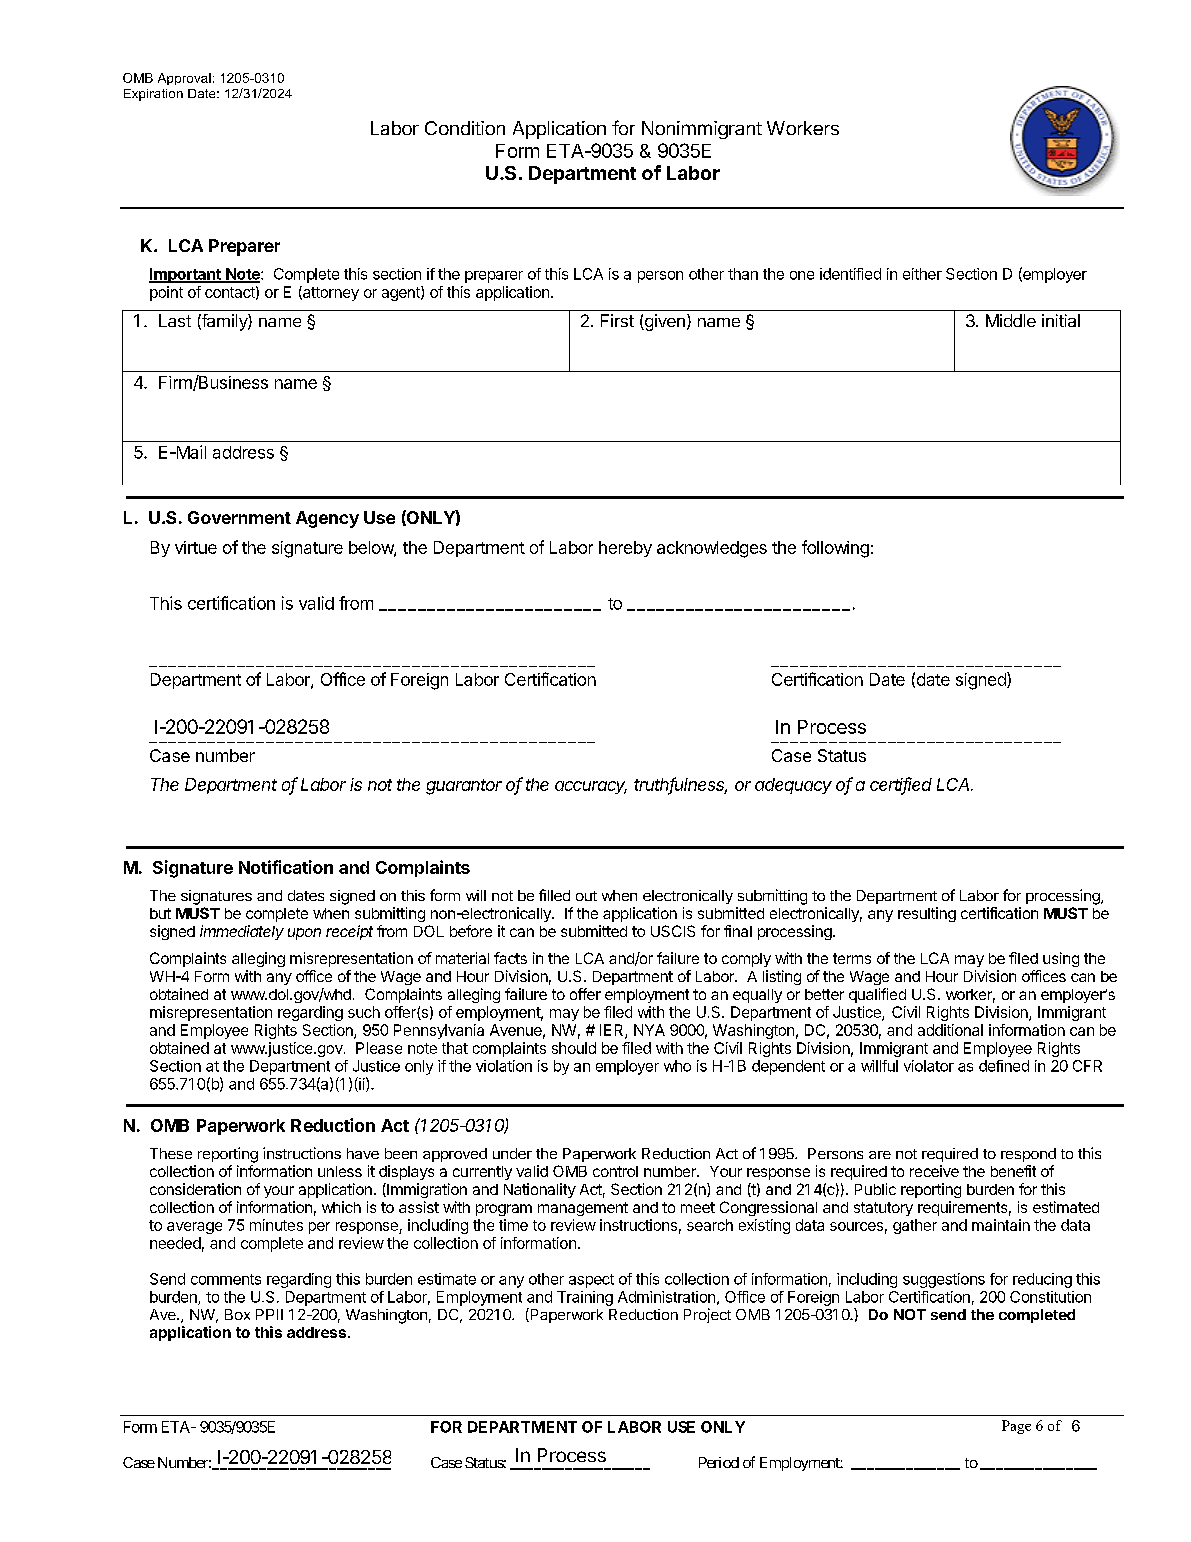  I want to click on control, so click(615, 1171).
